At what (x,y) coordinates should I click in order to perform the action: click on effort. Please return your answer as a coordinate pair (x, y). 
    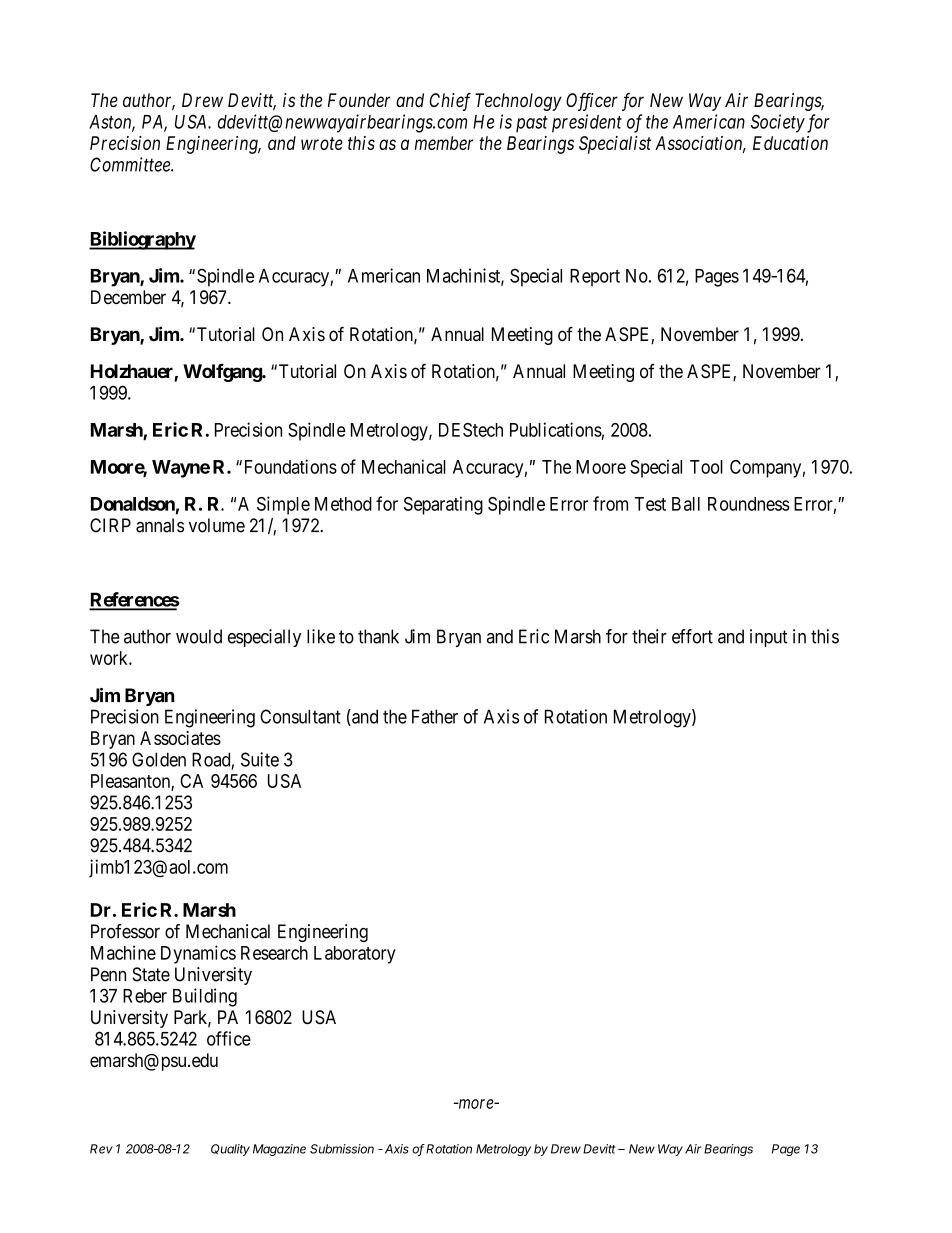
    Looking at the image, I should click on (692, 636).
